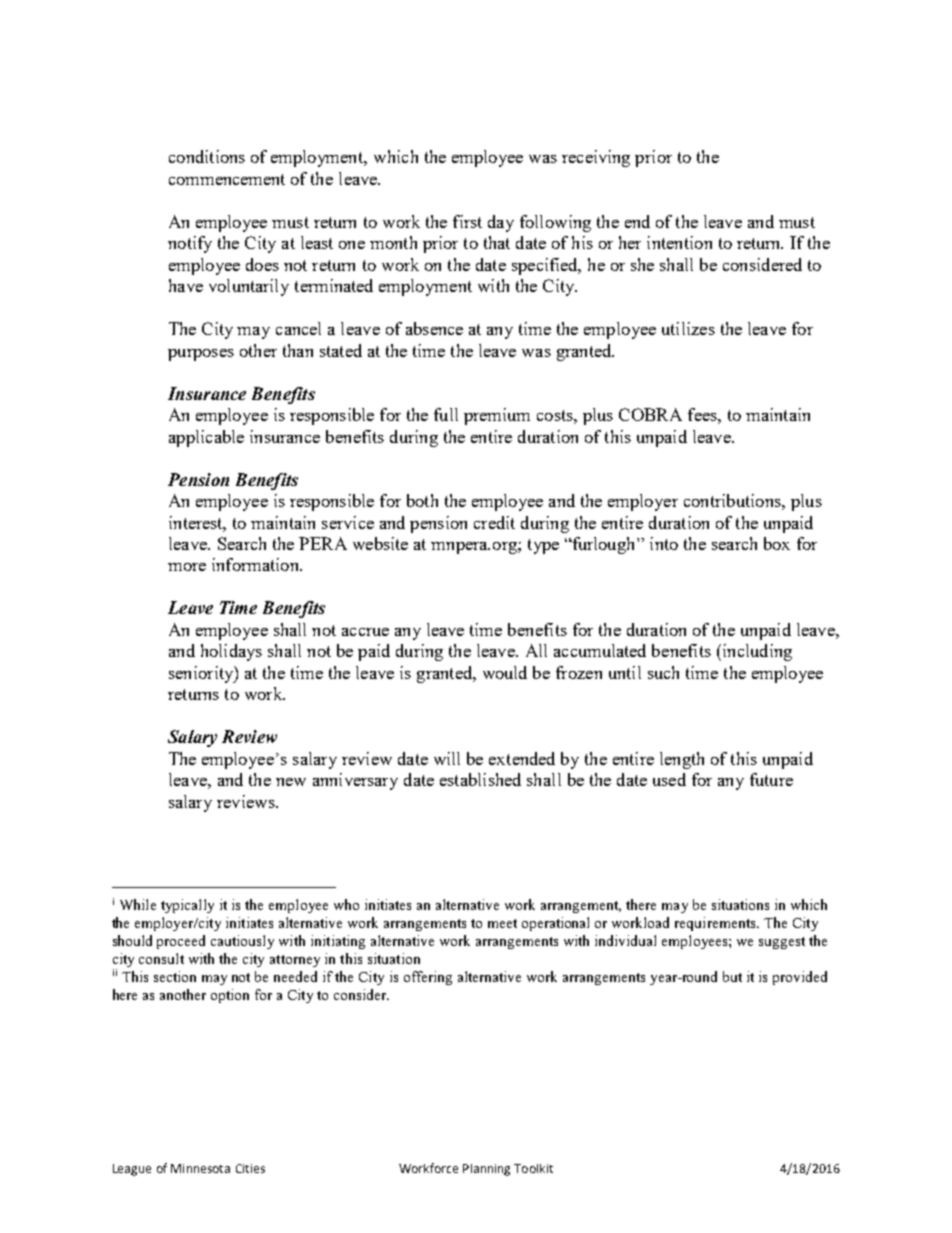  Describe the element at coordinates (200, 1168) in the page. I see `Minnesota` at that location.
